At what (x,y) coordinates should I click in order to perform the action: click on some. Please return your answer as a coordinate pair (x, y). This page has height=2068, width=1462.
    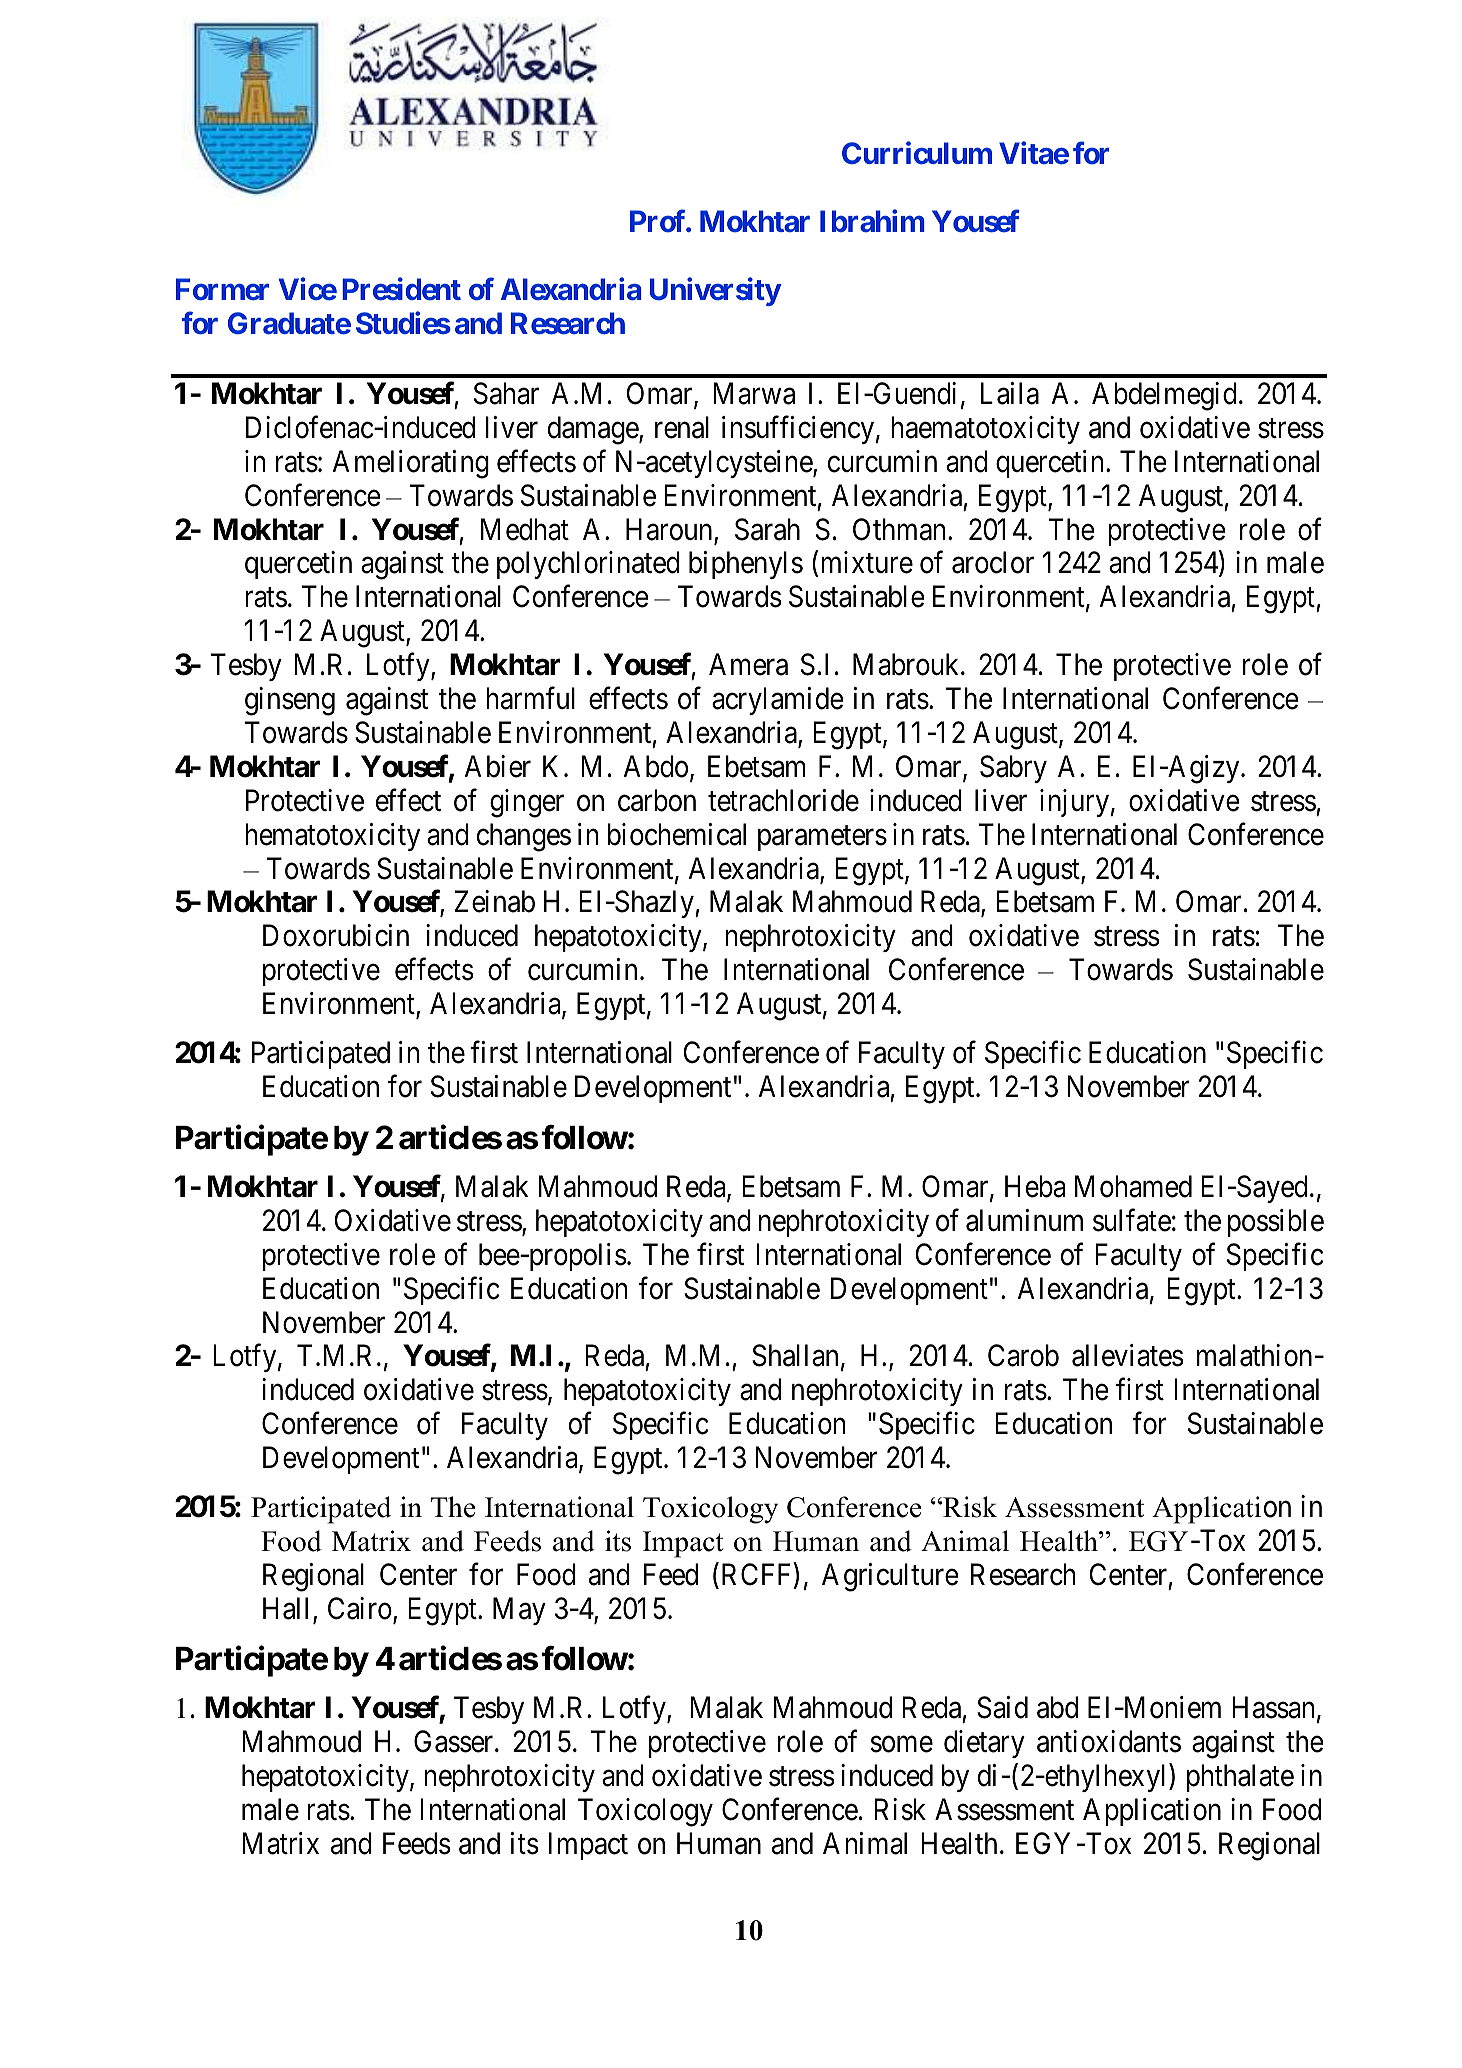
    Looking at the image, I should click on (901, 1745).
